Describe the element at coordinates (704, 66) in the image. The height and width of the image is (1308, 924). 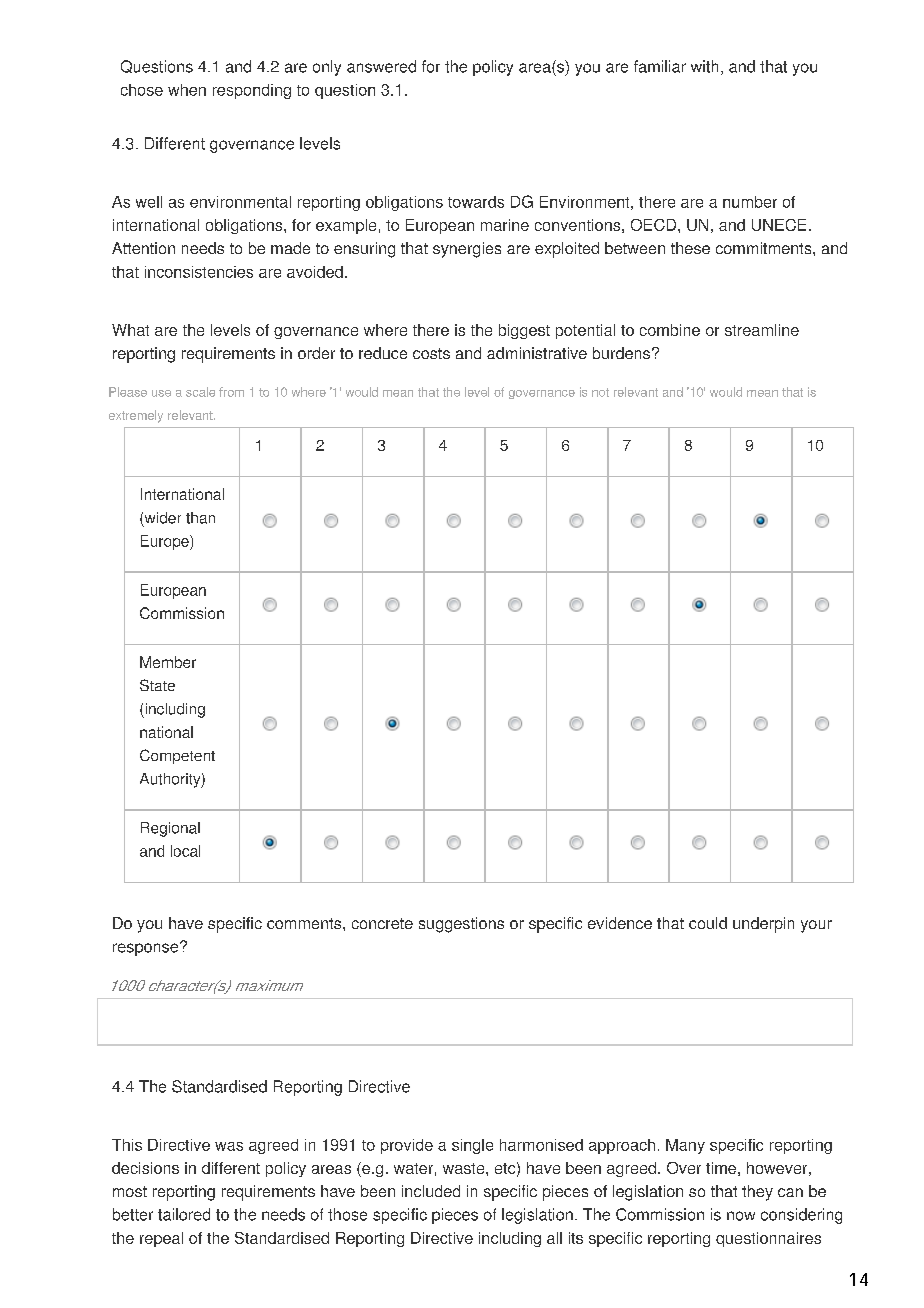
I see `with` at that location.
